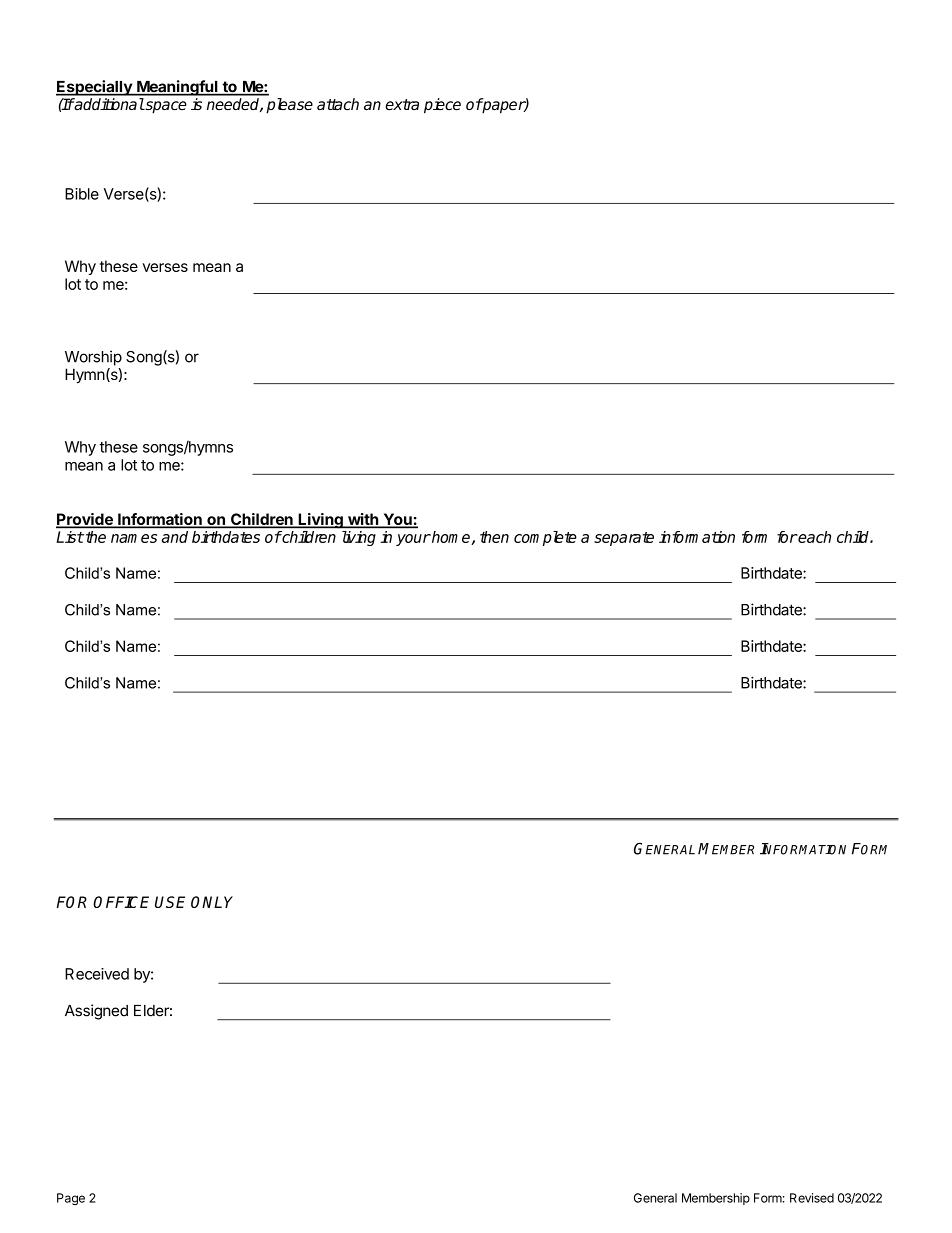 This page has height=1233, width=952. I want to click on with, so click(363, 520).
